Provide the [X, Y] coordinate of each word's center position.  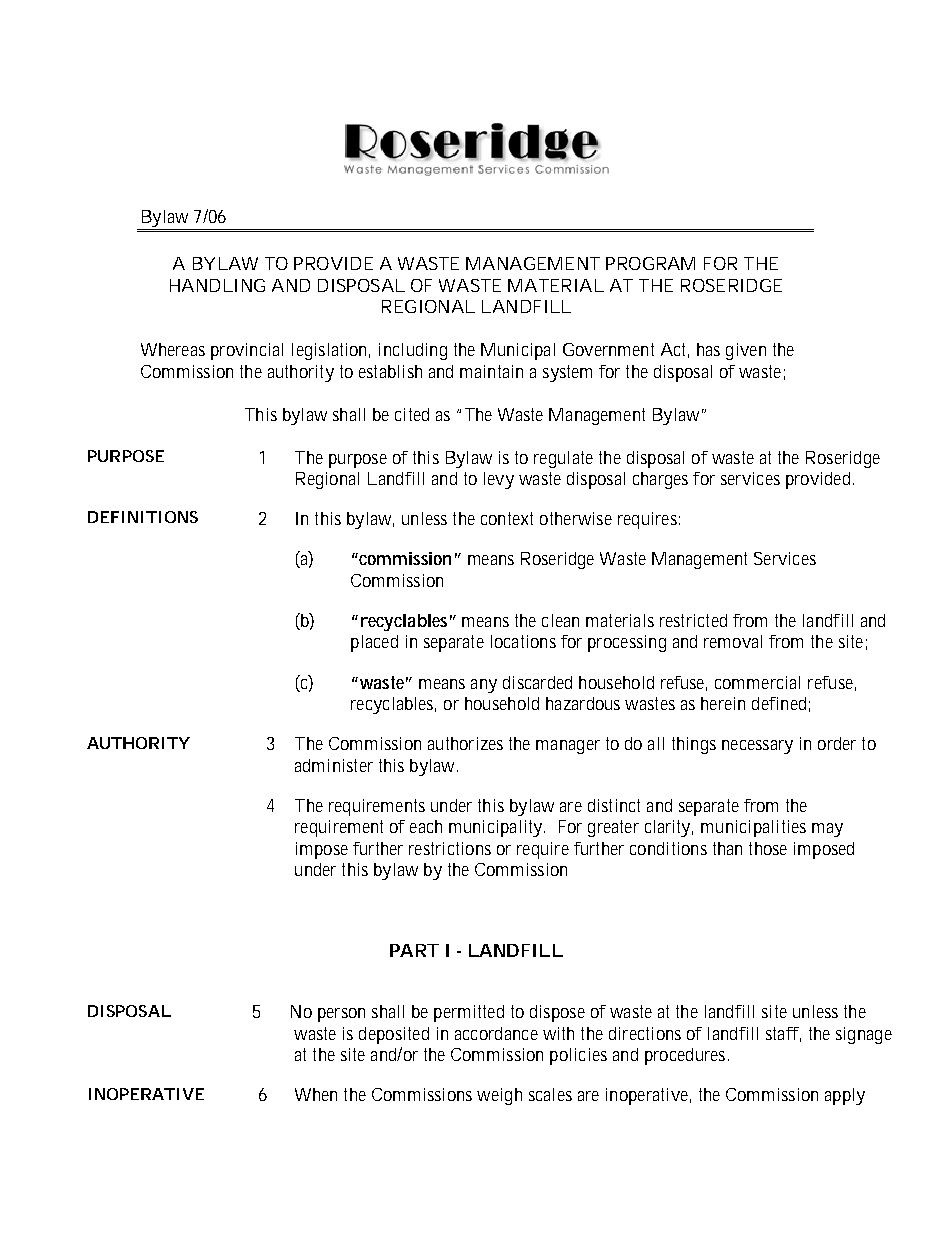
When [316, 1094]
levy [499, 480]
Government [608, 349]
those [768, 848]
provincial [247, 351]
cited [412, 414]
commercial [757, 682]
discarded [537, 682]
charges [660, 480]
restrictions [450, 848]
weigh [499, 1096]
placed [374, 643]
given [746, 351]
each [426, 826]
